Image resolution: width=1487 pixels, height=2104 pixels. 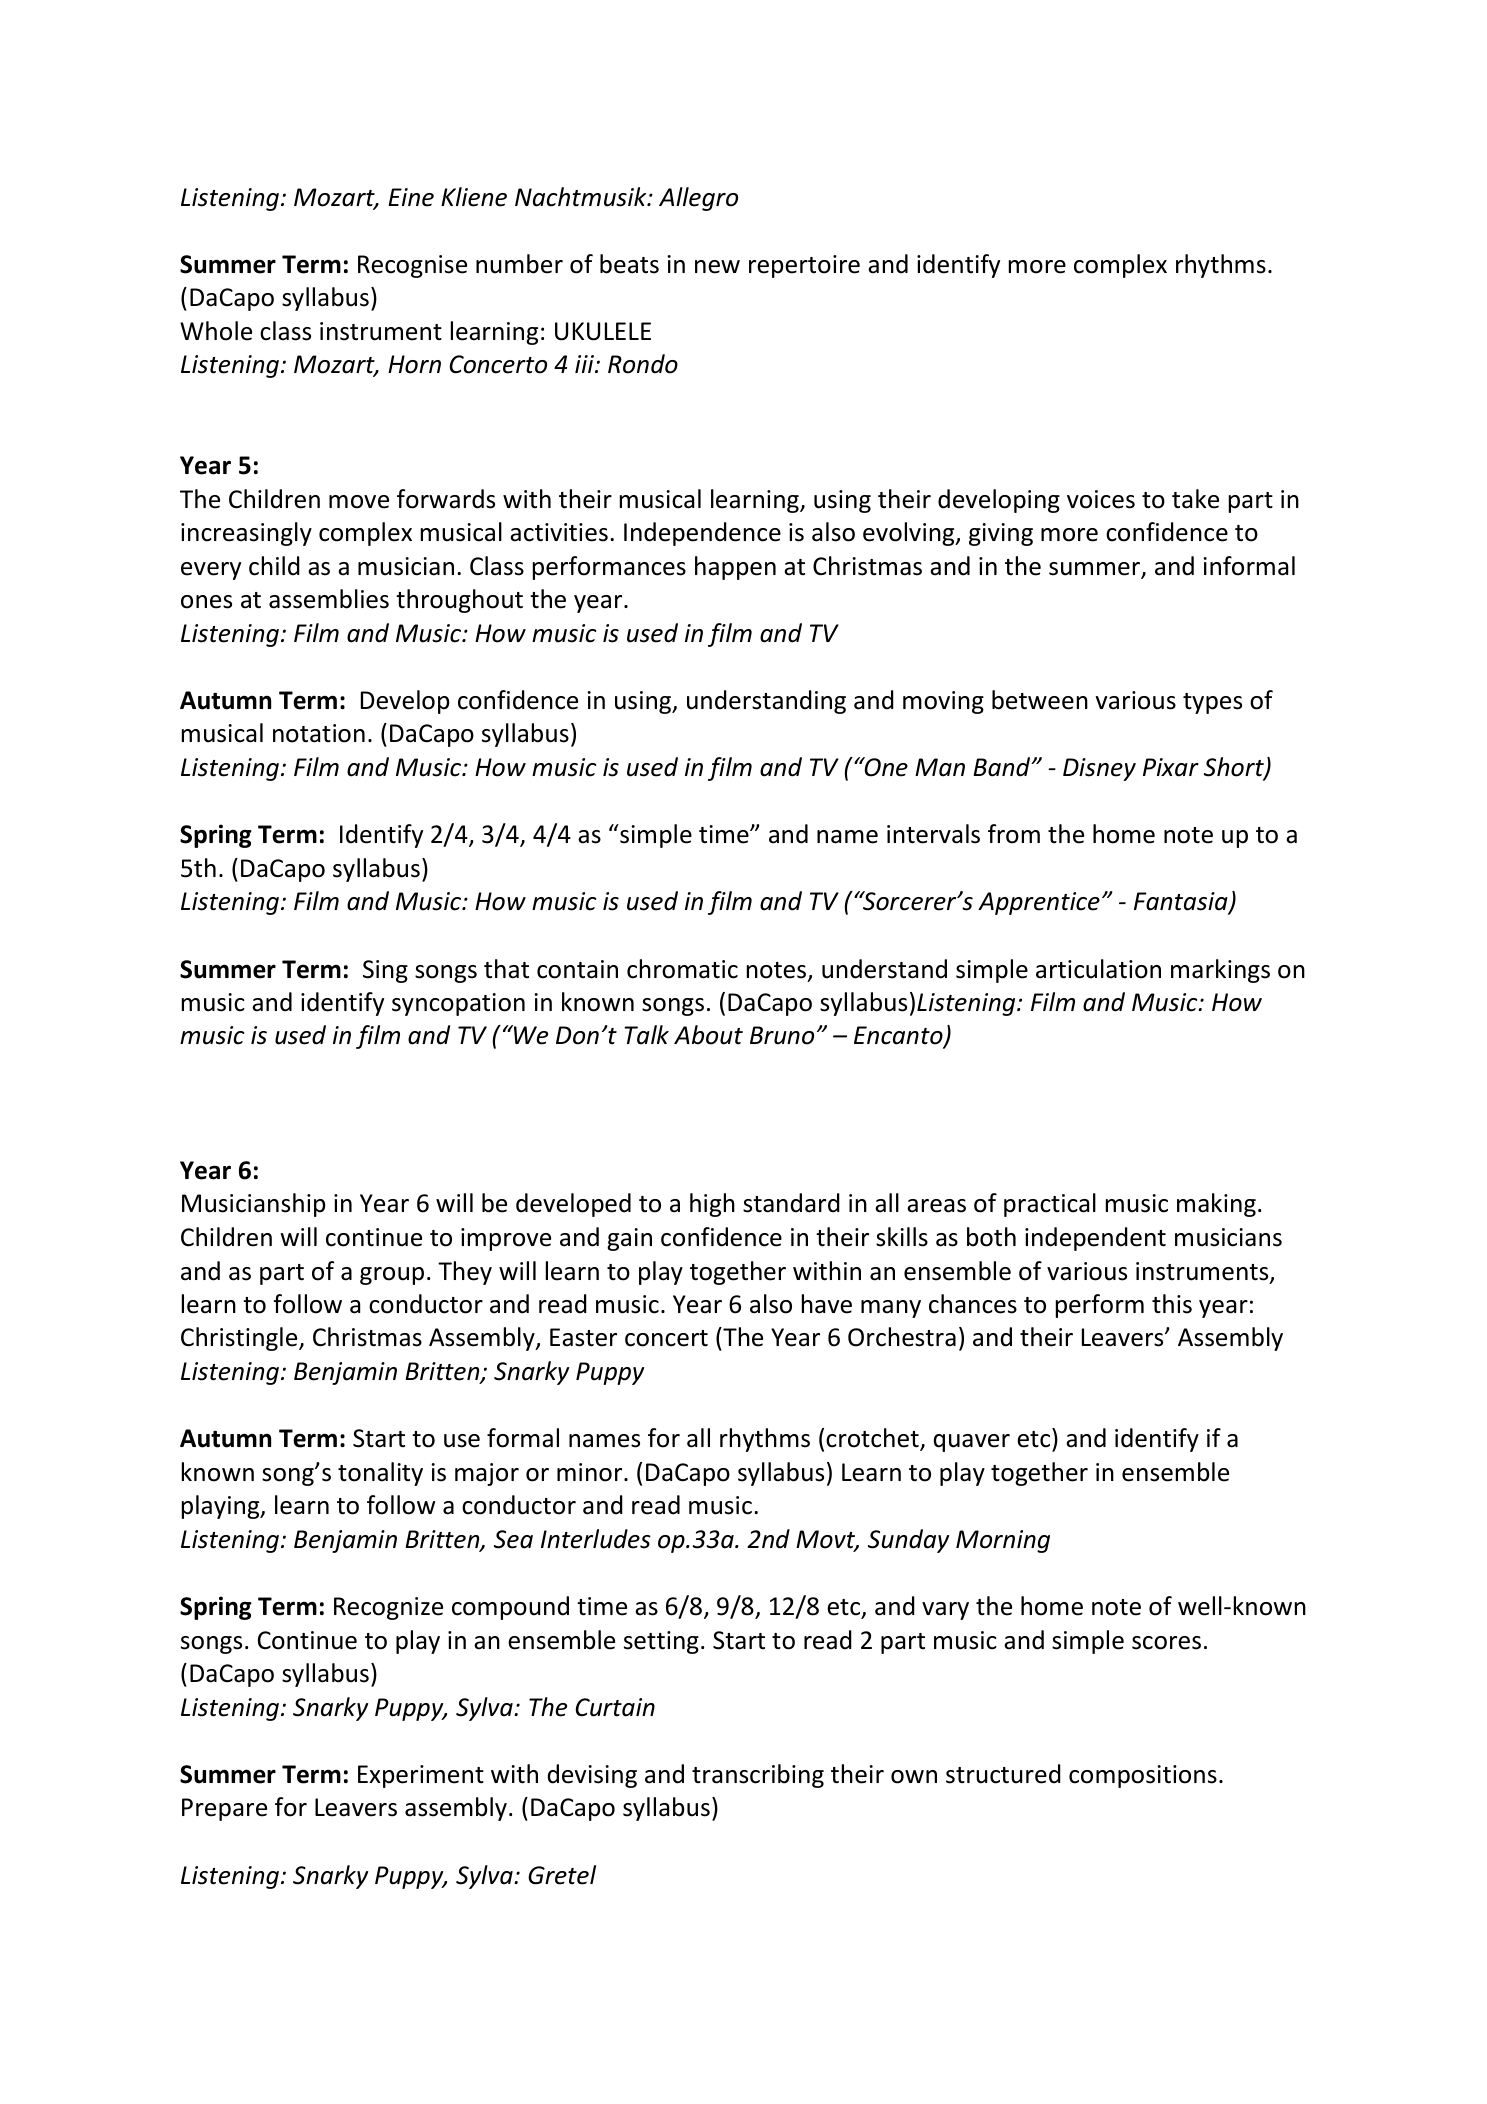 What do you see at coordinates (804, 266) in the screenshot?
I see `repertoire` at bounding box center [804, 266].
